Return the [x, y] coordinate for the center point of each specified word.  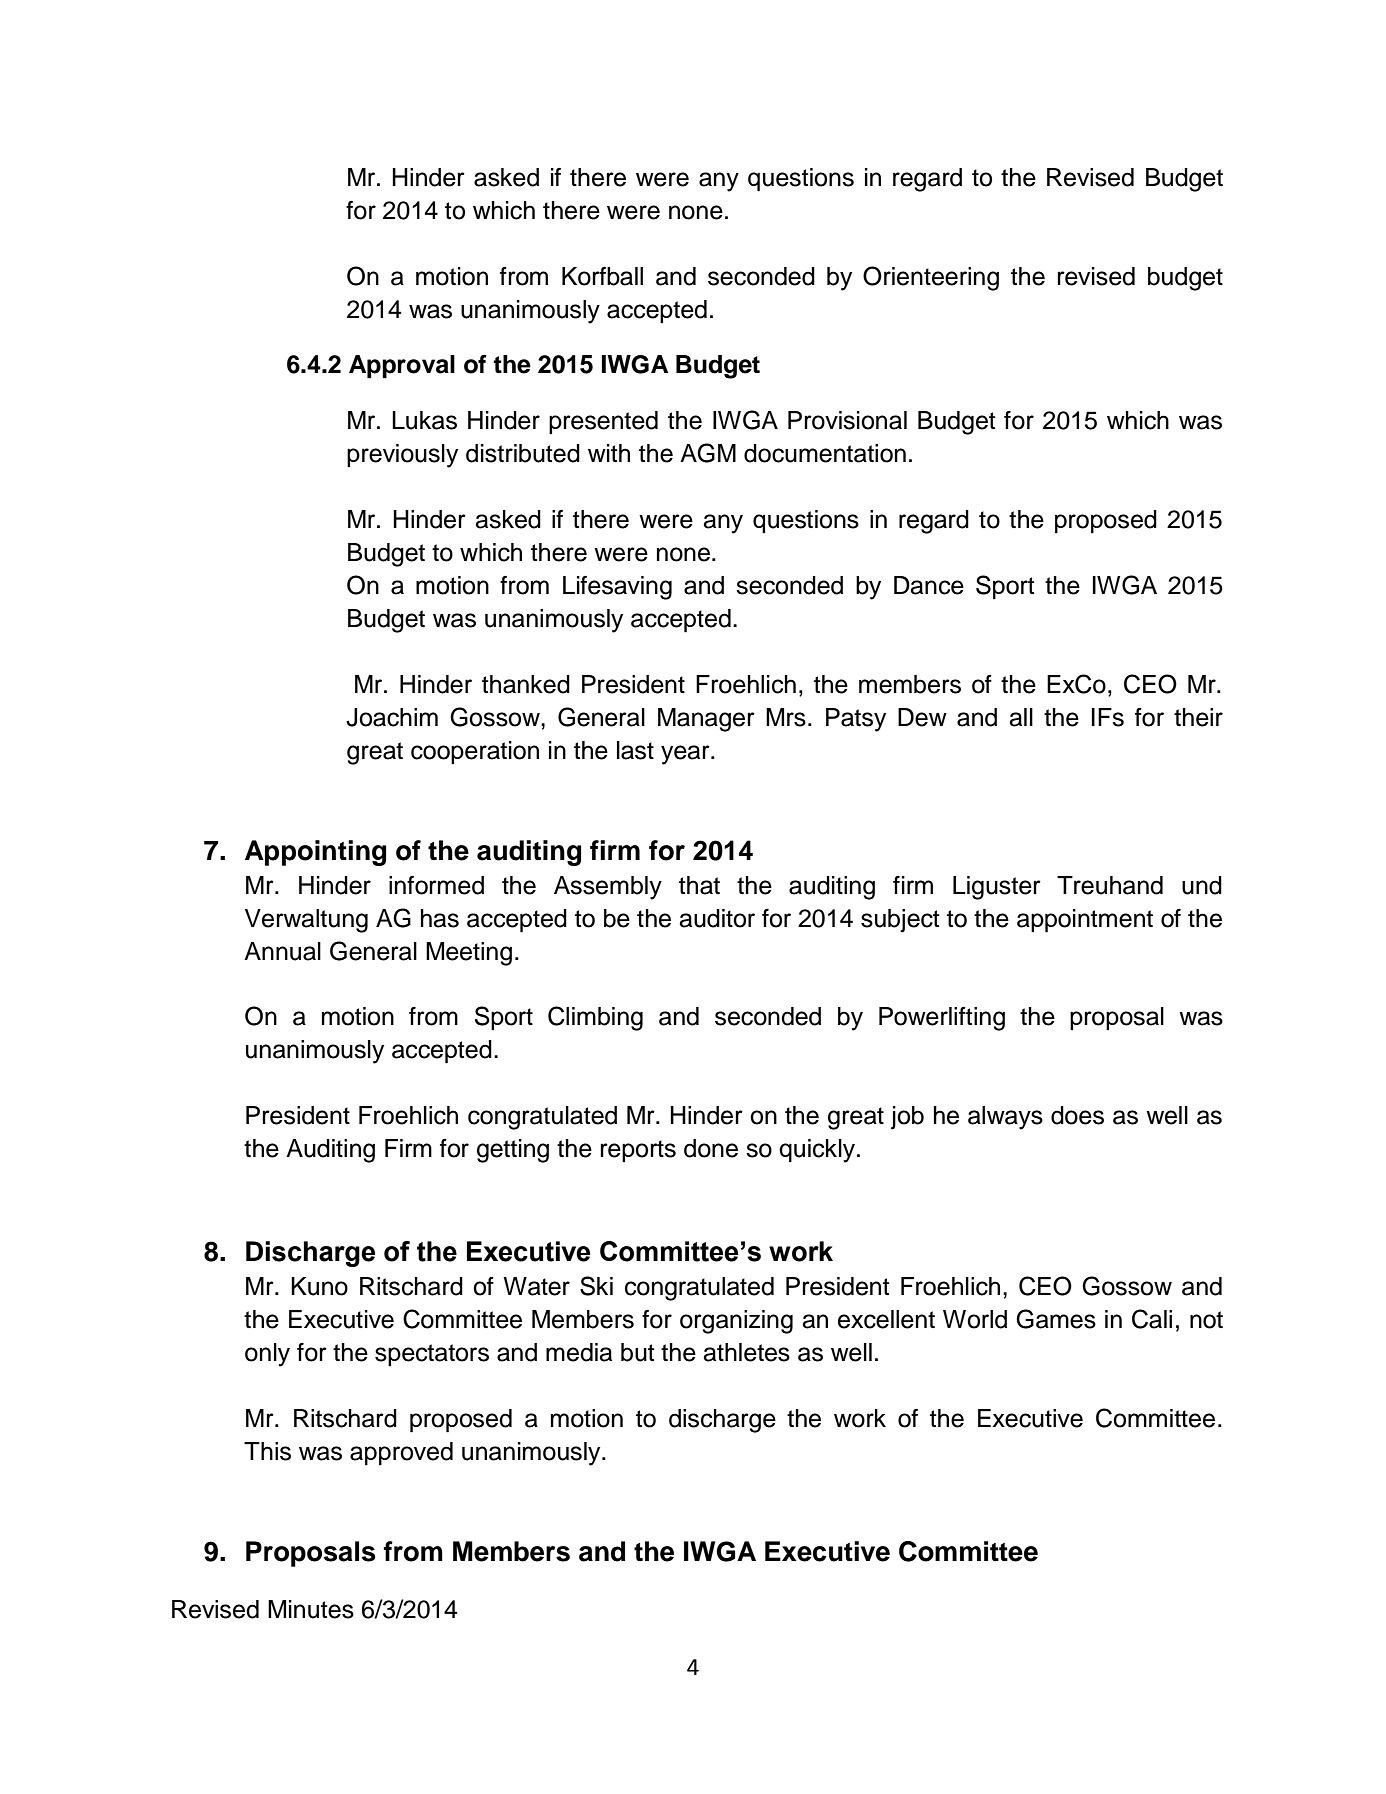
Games [1056, 1319]
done [711, 1148]
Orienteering [931, 278]
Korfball [602, 276]
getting [513, 1151]
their [1198, 717]
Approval [402, 367]
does [1077, 1115]
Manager [706, 720]
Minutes [311, 1609]
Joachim [392, 717]
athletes [746, 1352]
